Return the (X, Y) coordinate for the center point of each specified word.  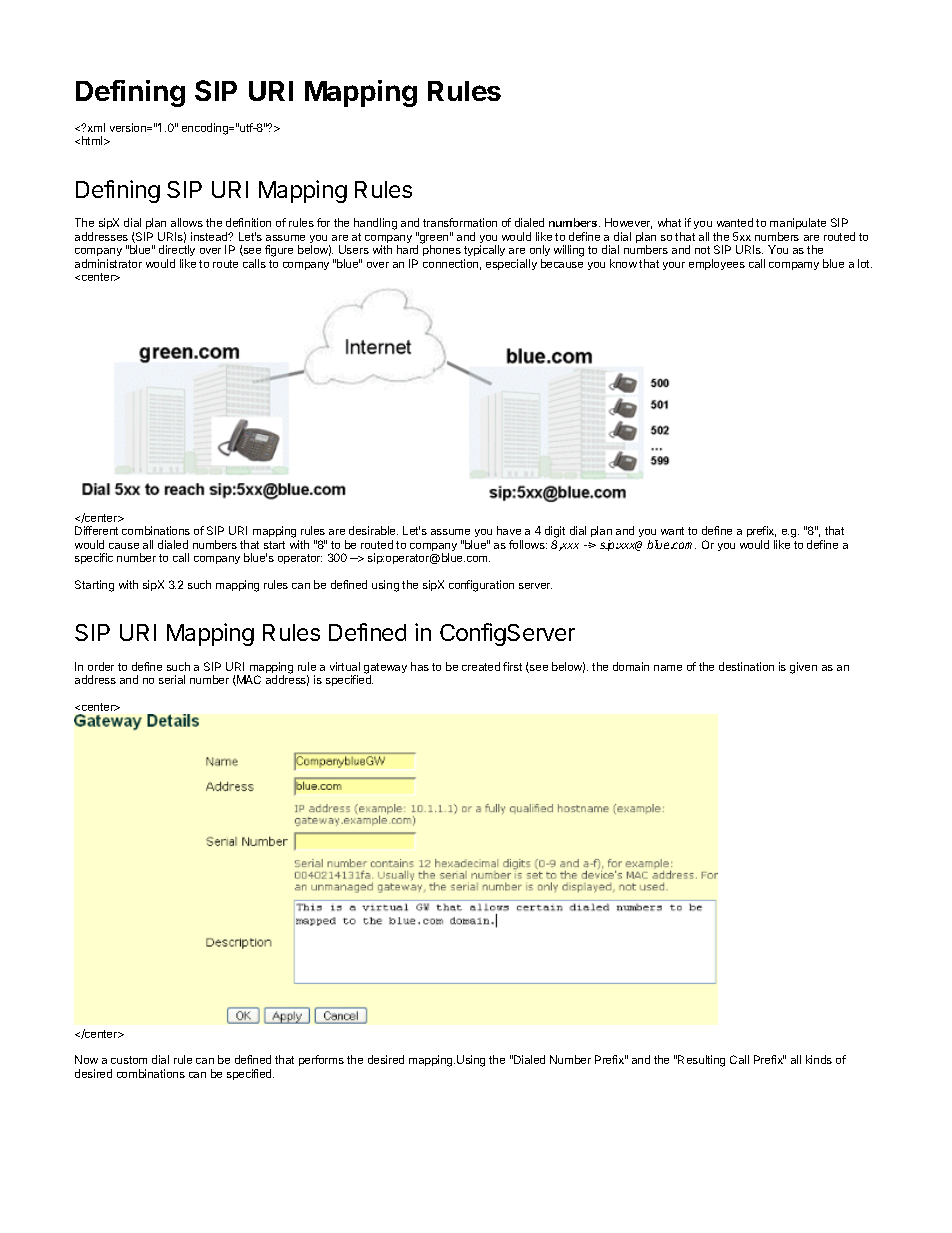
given (803, 668)
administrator (108, 263)
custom (129, 1060)
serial (172, 679)
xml (96, 127)
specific (94, 558)
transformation (460, 222)
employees (717, 264)
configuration (481, 586)
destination (746, 666)
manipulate (798, 223)
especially (511, 264)
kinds (819, 1059)
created (481, 666)
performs (321, 1060)
